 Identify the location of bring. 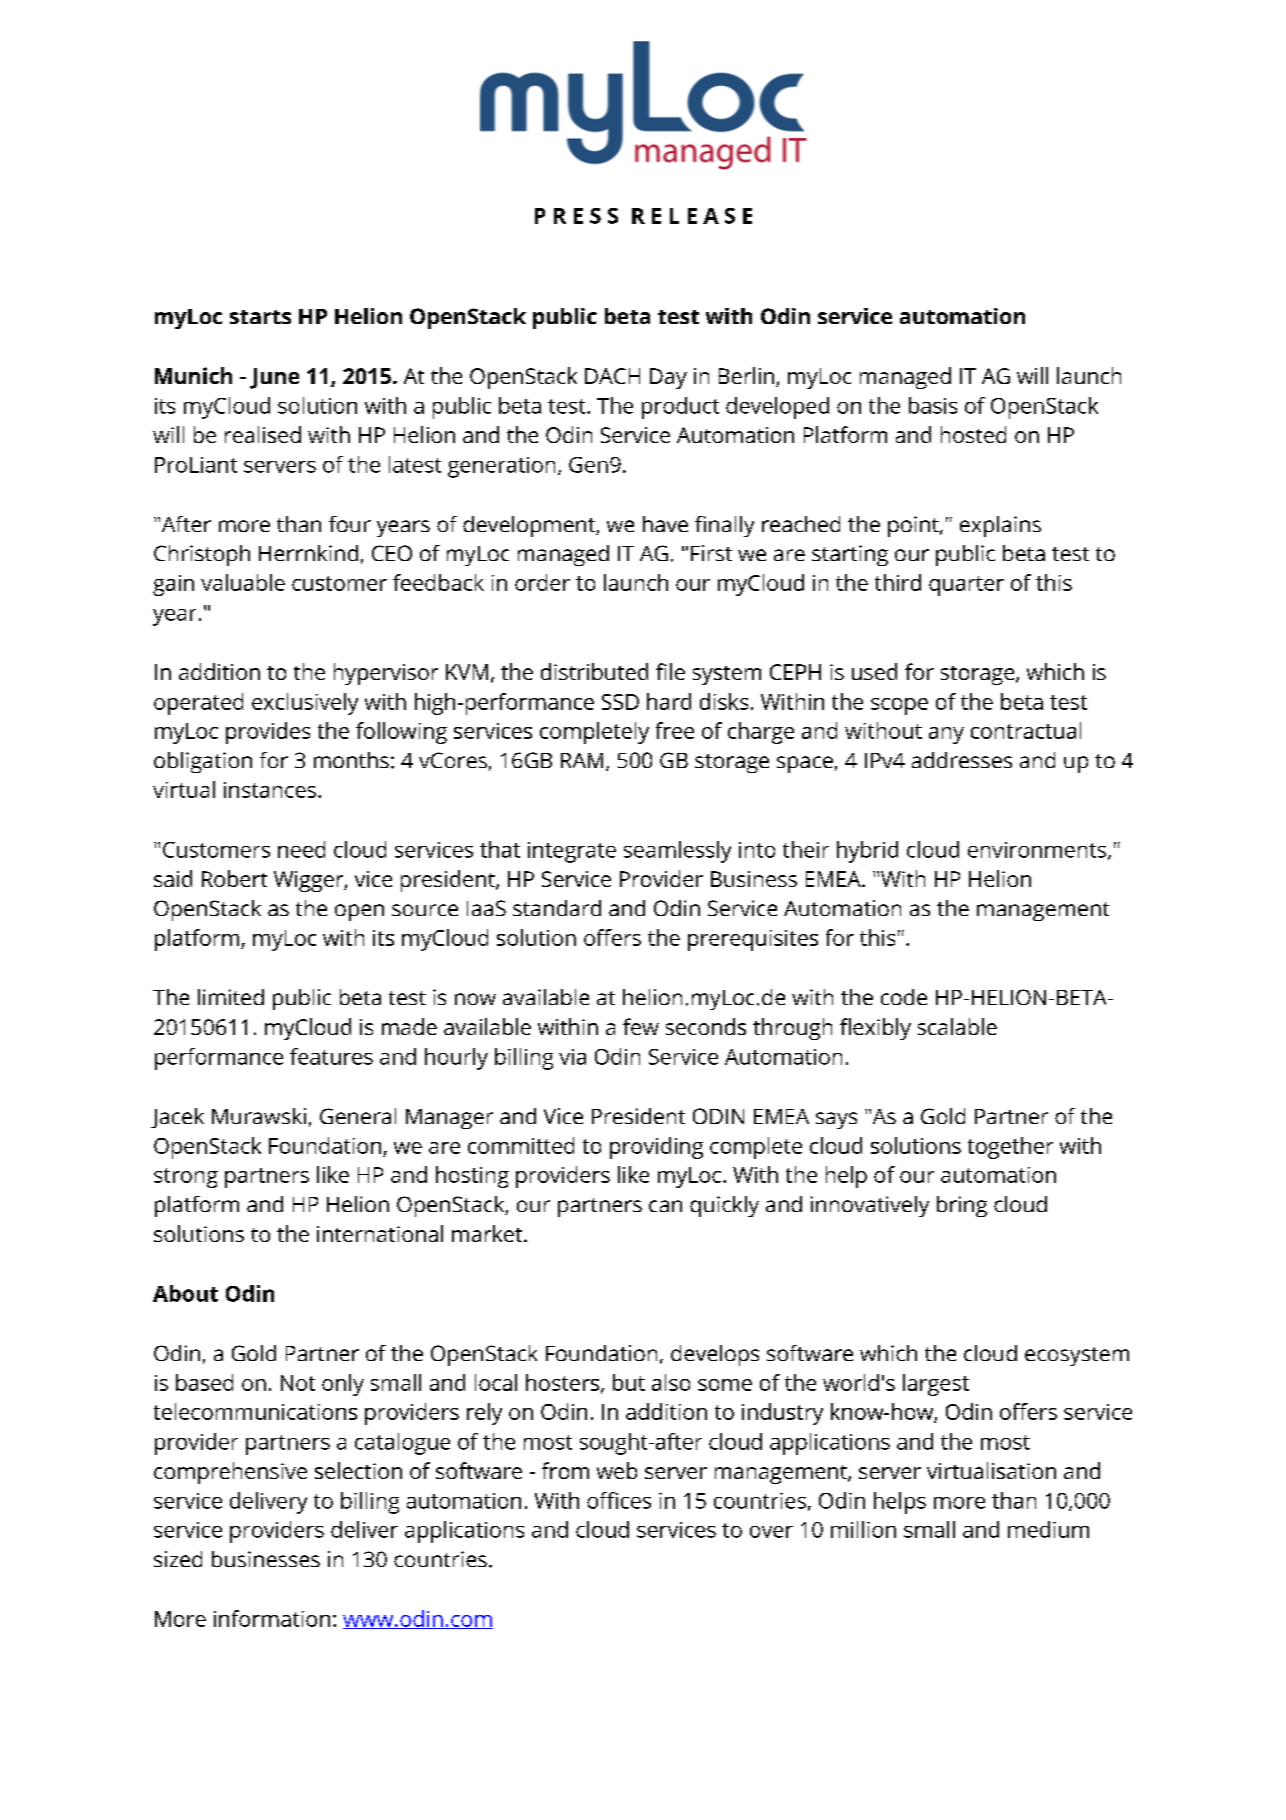
(962, 1206).
